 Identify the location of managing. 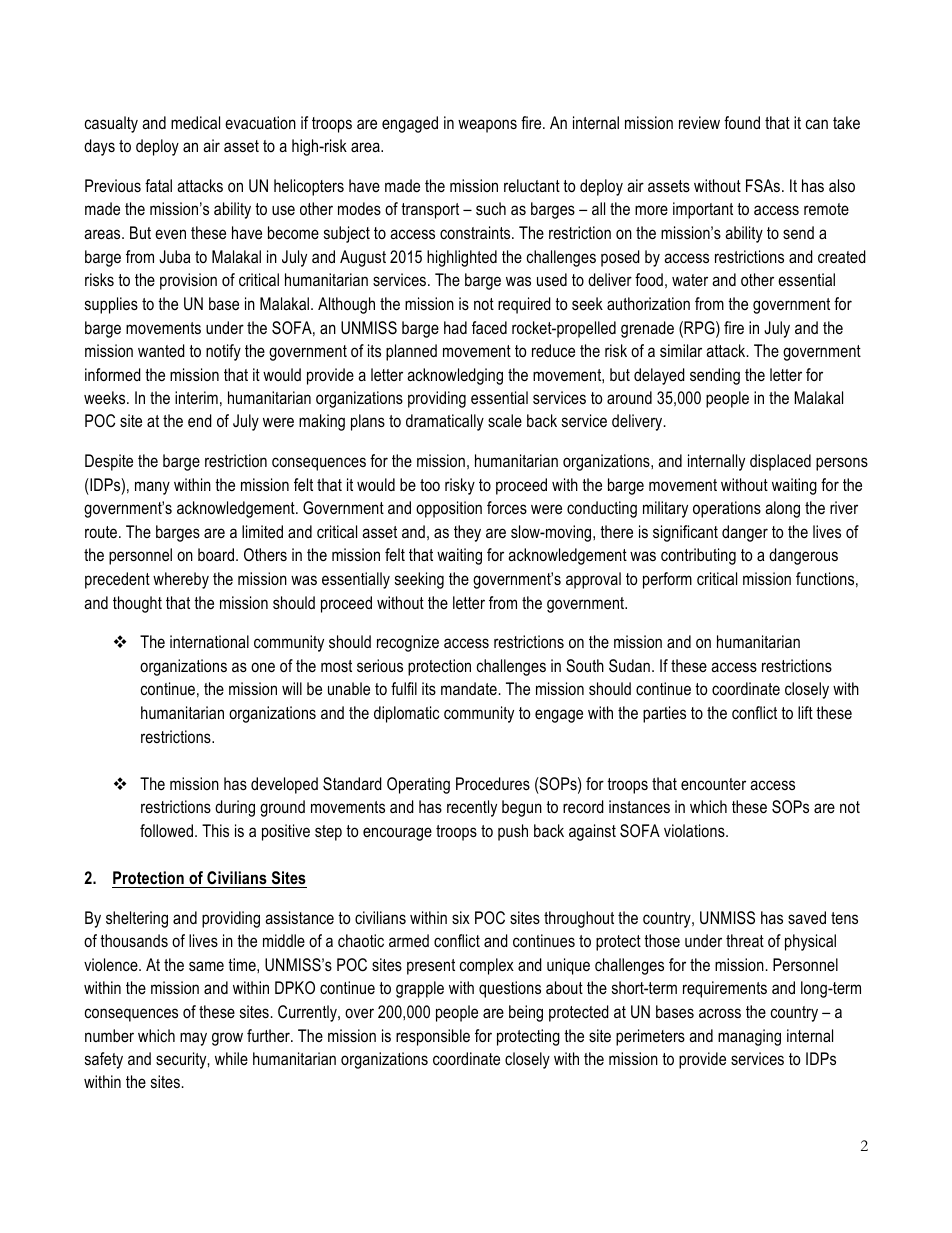
(749, 1037).
